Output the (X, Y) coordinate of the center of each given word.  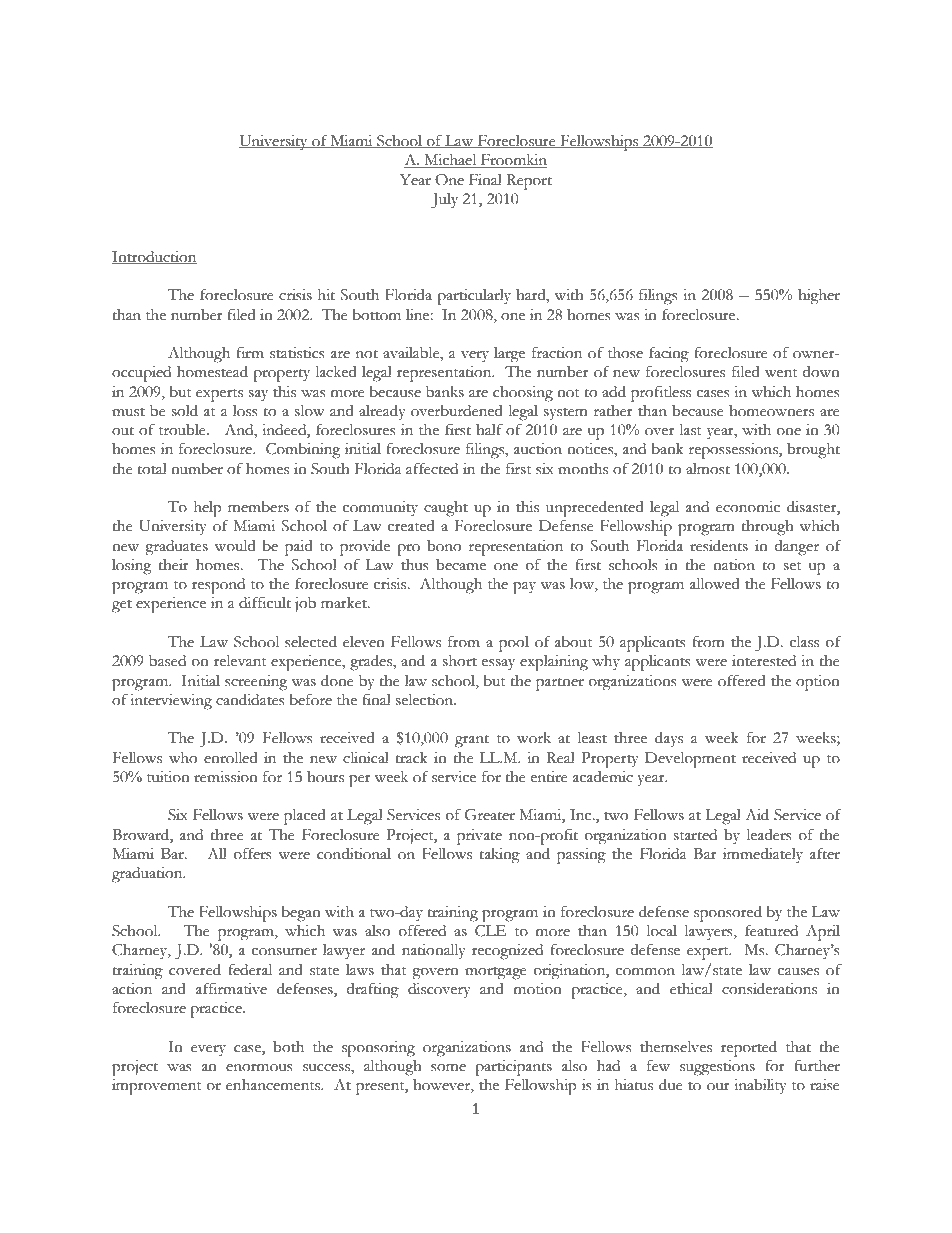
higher (819, 297)
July (444, 201)
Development (690, 760)
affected (432, 468)
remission (226, 777)
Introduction (154, 257)
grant (472, 741)
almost (708, 469)
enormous (259, 1068)
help (208, 509)
